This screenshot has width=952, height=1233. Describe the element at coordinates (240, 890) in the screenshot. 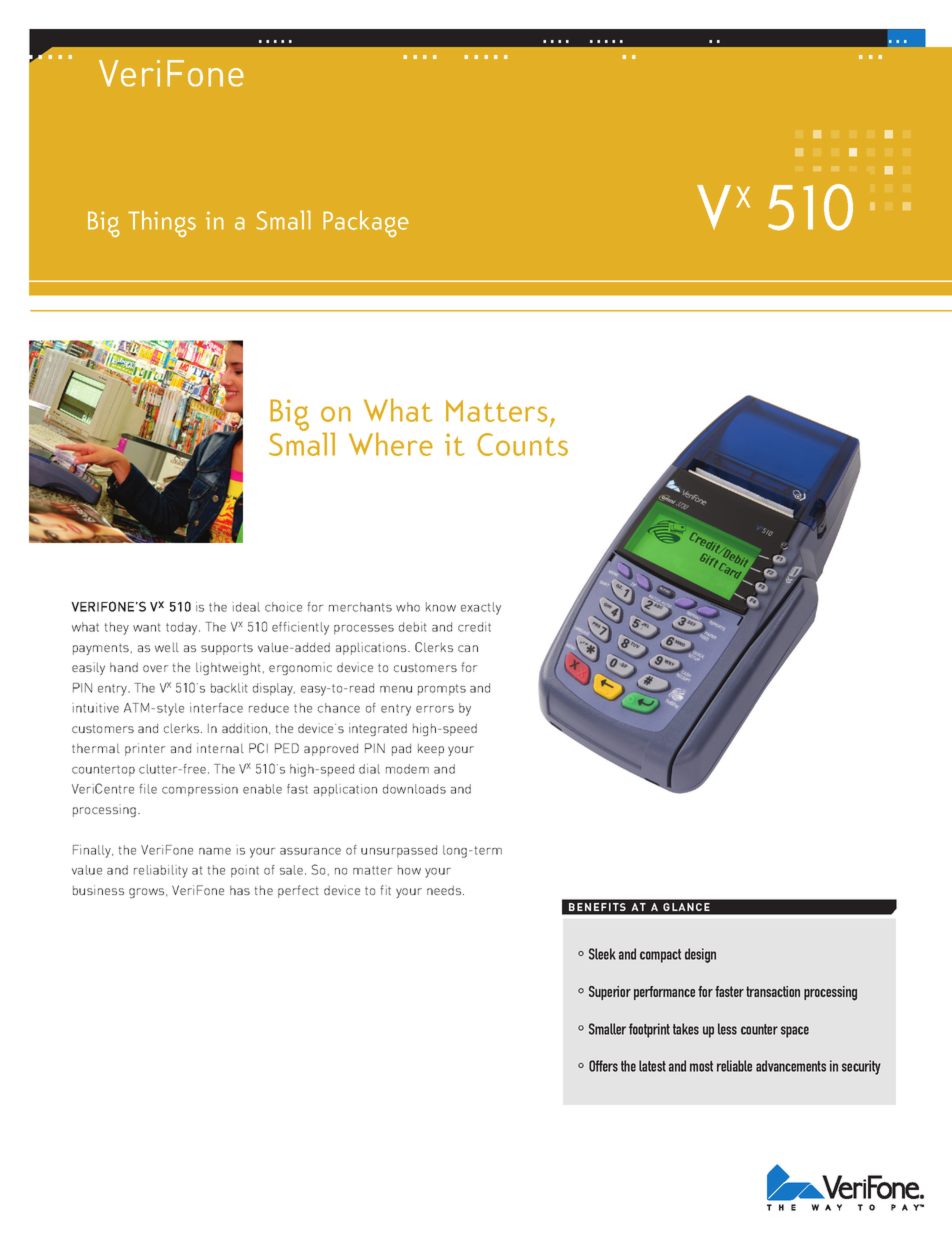

I see `has` at that location.
